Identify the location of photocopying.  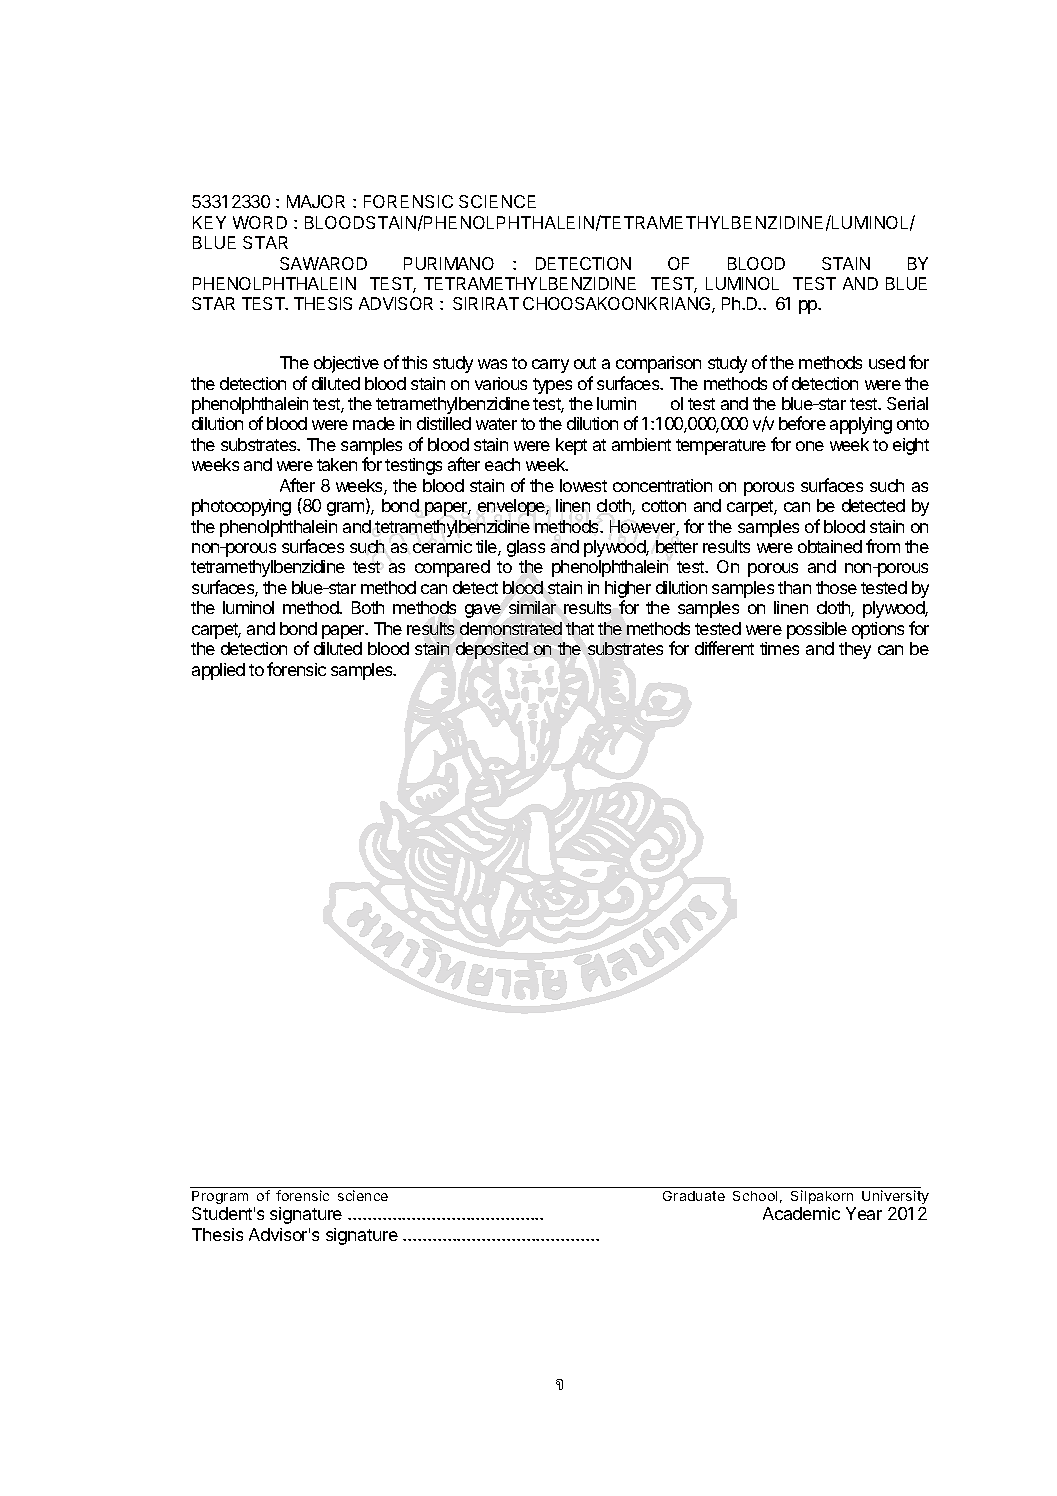
(241, 507).
